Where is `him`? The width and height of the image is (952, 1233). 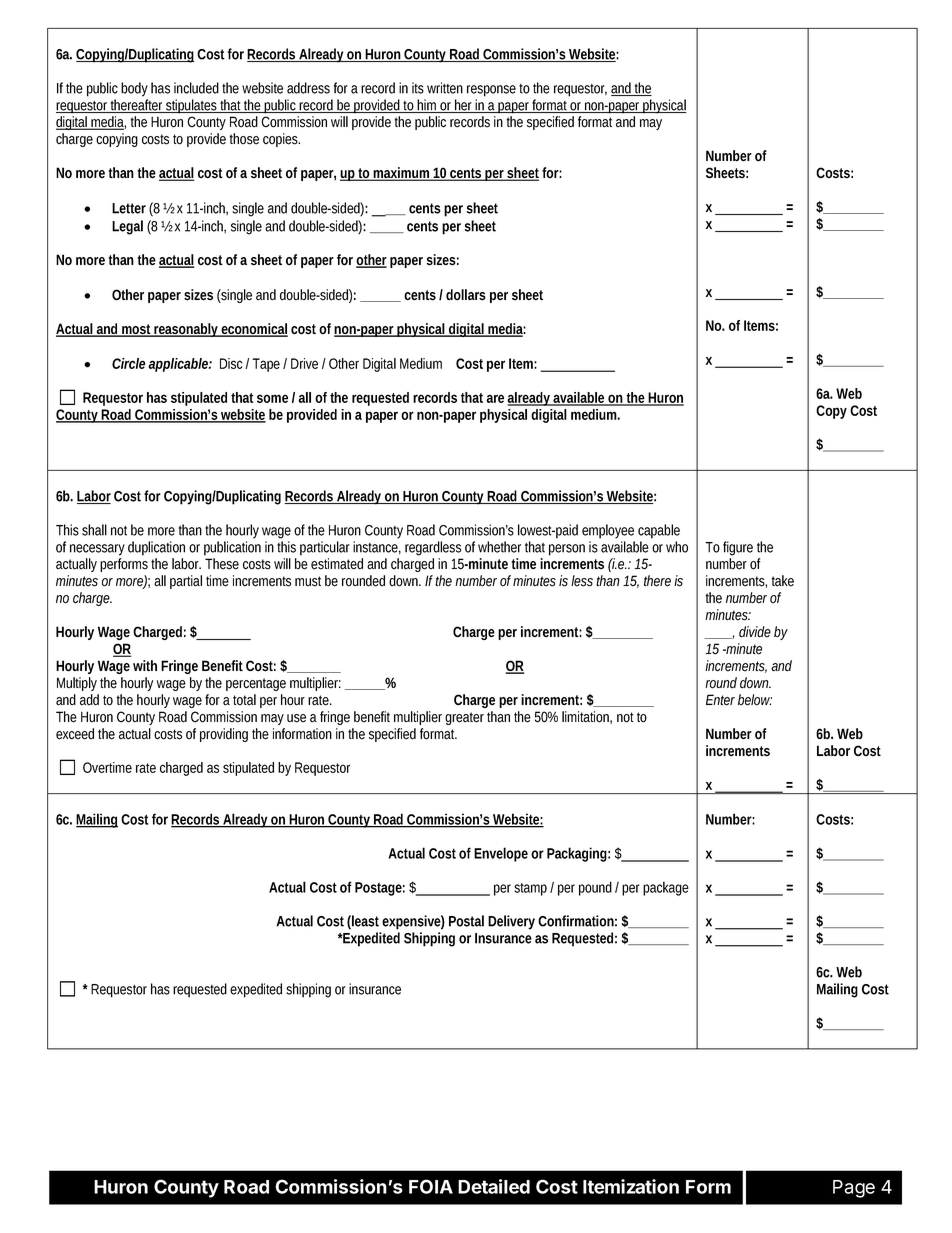
him is located at coordinates (428, 106).
